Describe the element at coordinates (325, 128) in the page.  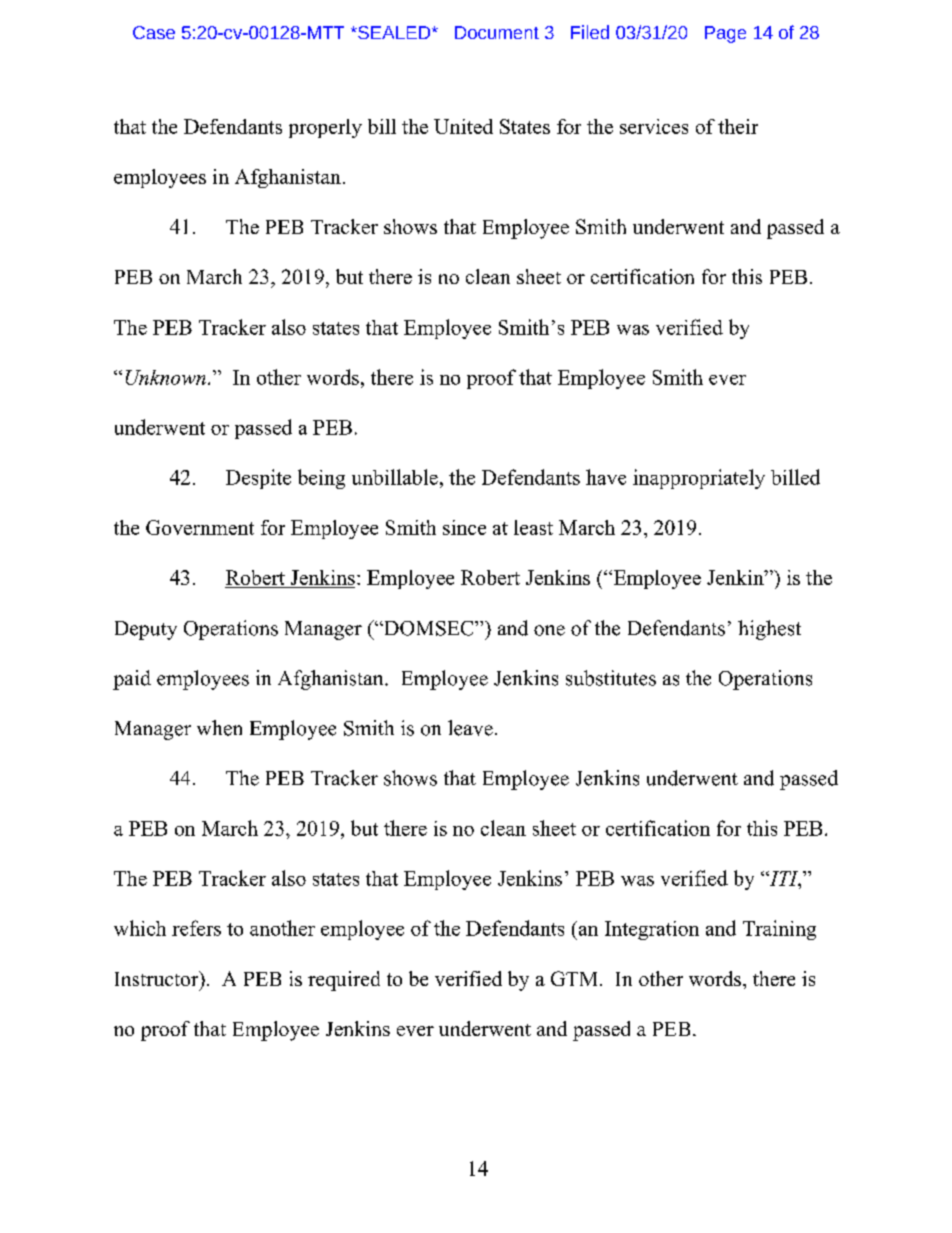
I see `properly` at that location.
